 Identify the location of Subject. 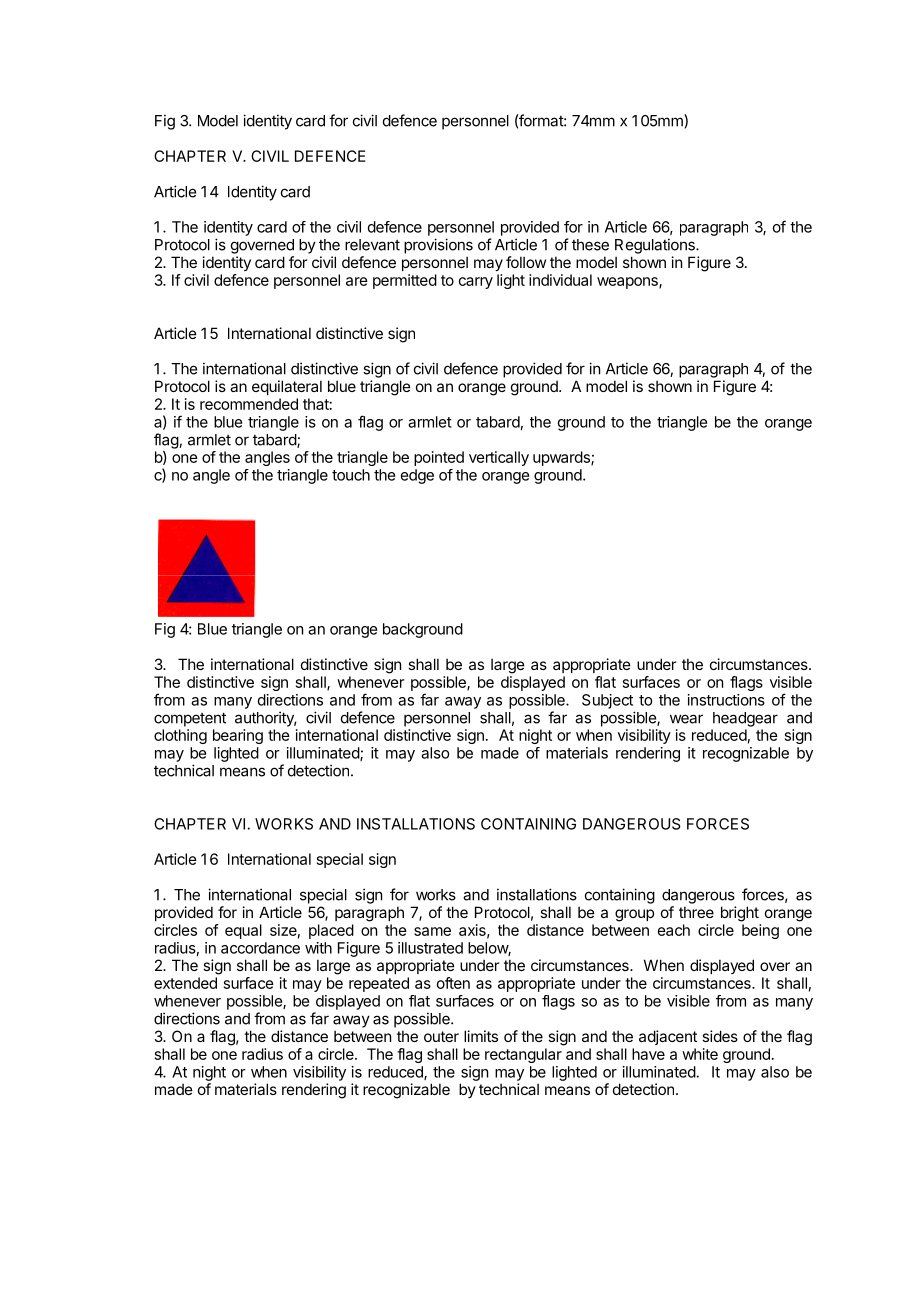
(607, 701).
